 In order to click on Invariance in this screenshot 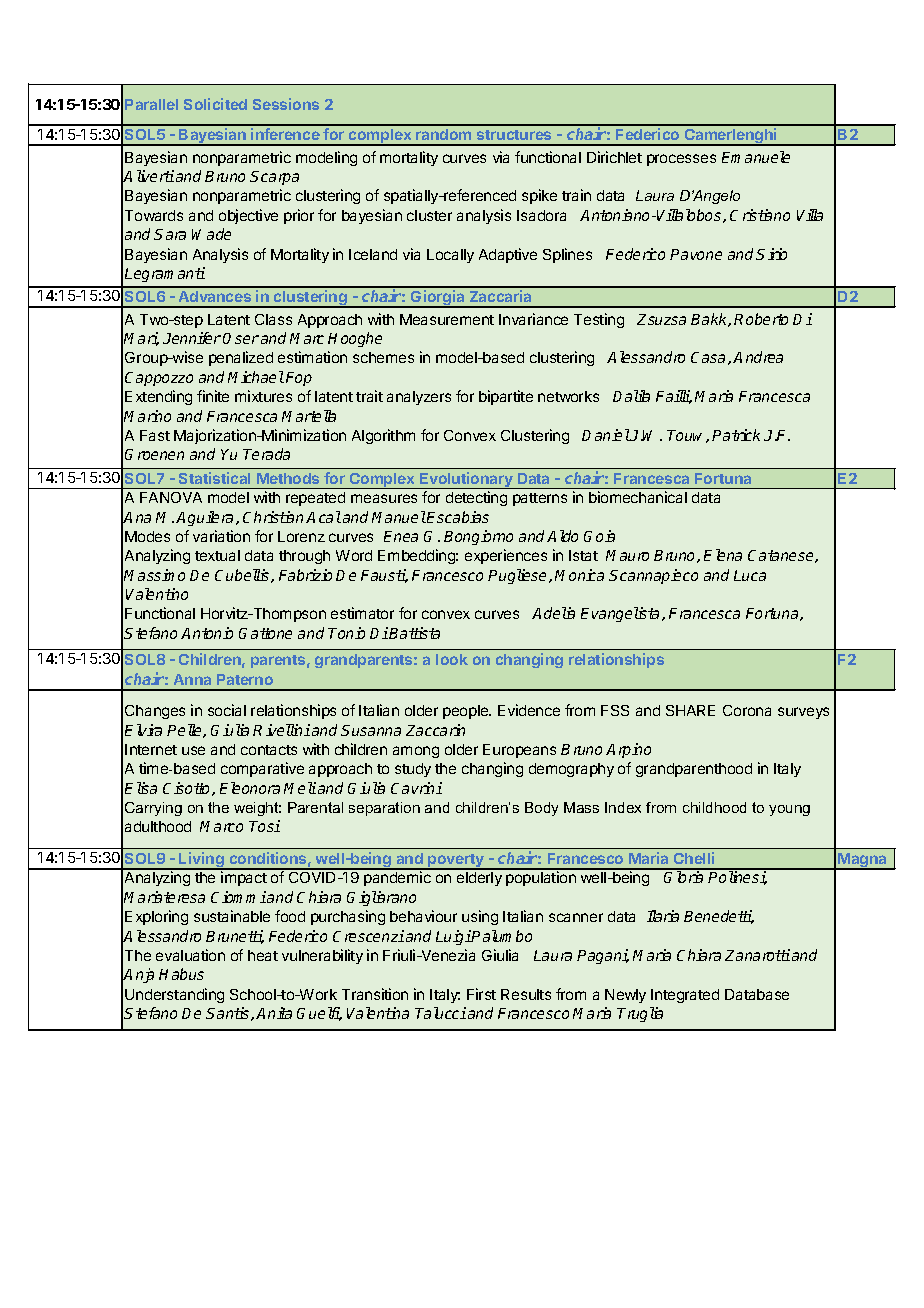, I will do `click(533, 319)`.
